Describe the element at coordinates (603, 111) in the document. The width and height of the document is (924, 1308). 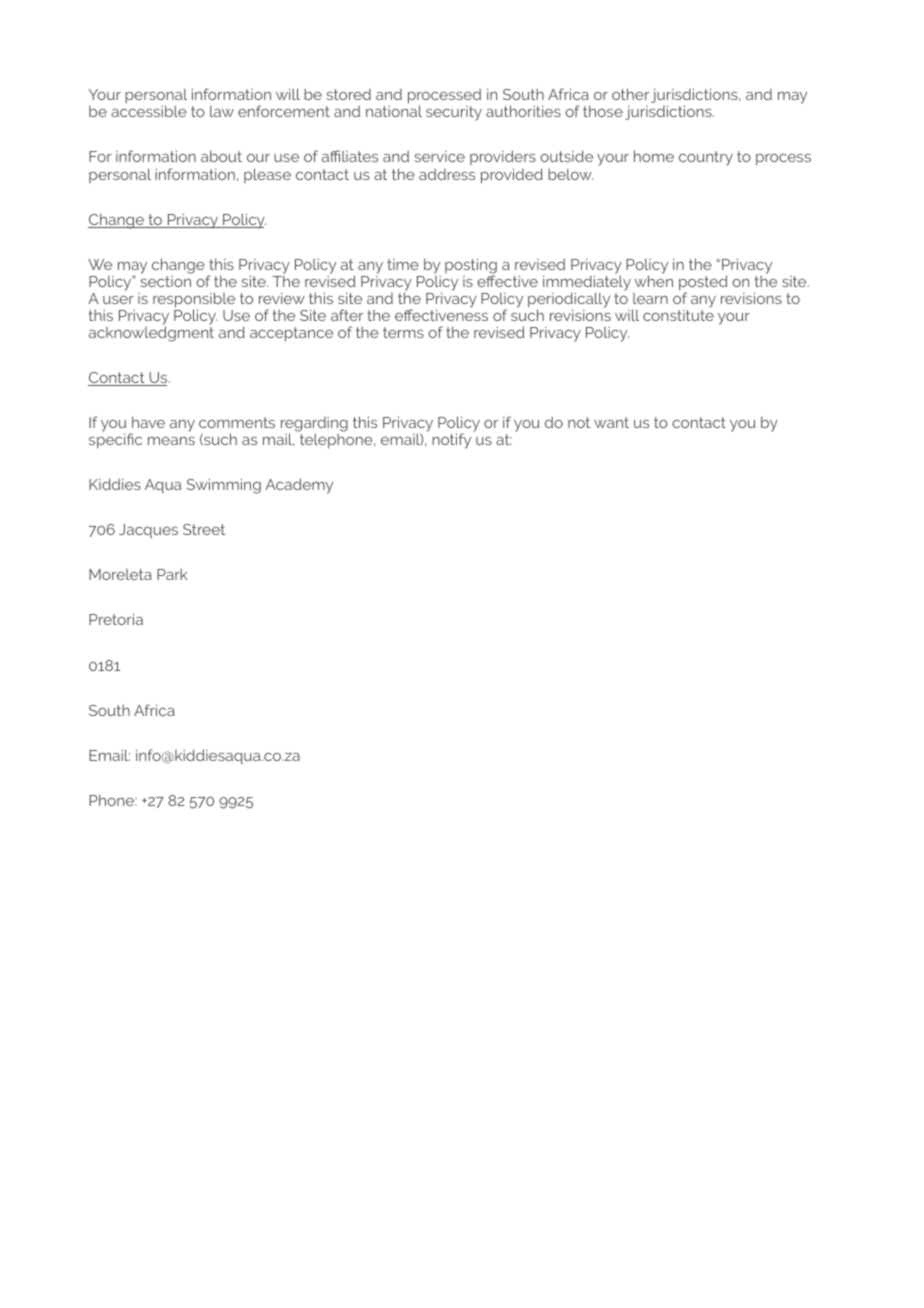
I see `those` at that location.
